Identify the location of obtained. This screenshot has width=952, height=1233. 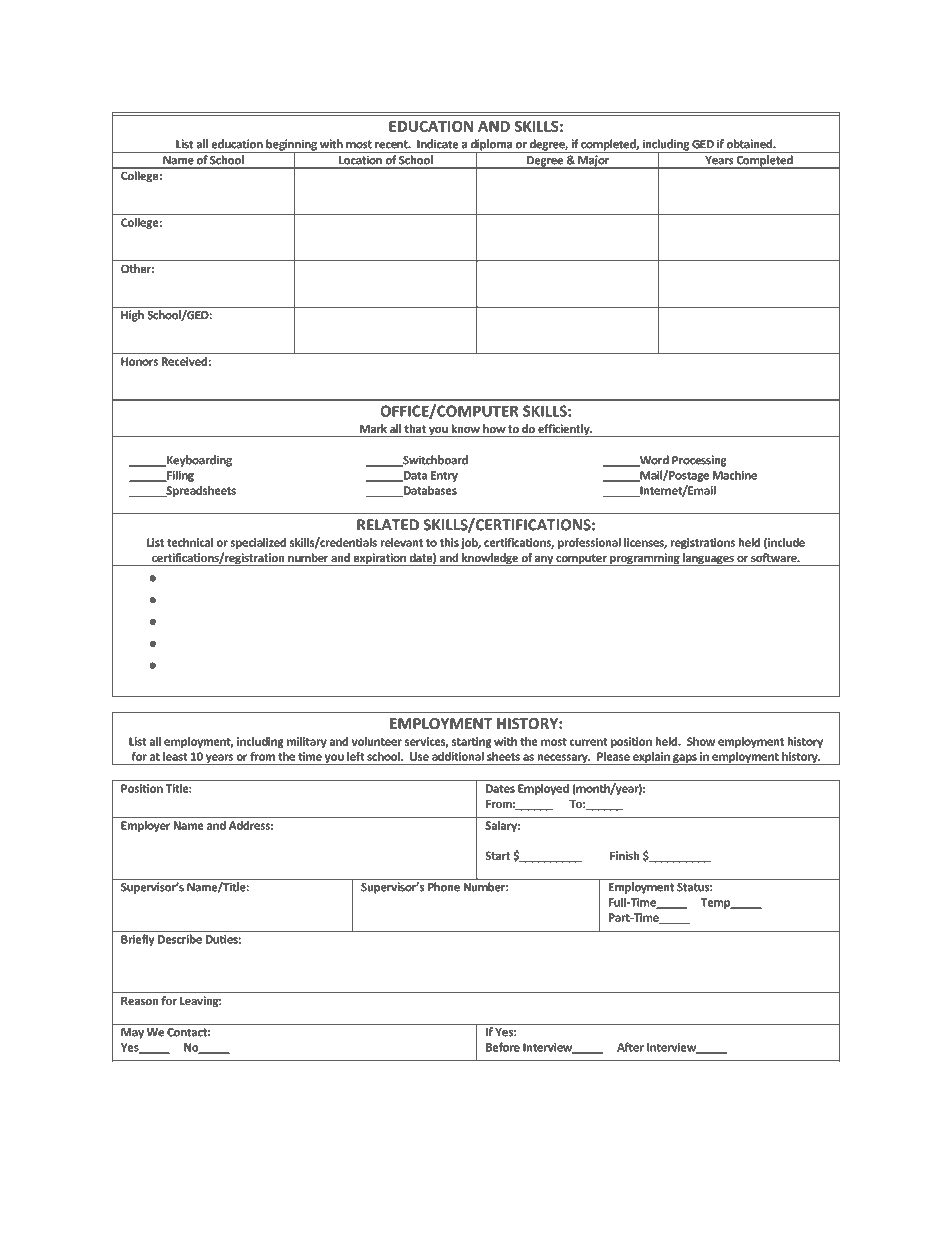
(750, 144).
